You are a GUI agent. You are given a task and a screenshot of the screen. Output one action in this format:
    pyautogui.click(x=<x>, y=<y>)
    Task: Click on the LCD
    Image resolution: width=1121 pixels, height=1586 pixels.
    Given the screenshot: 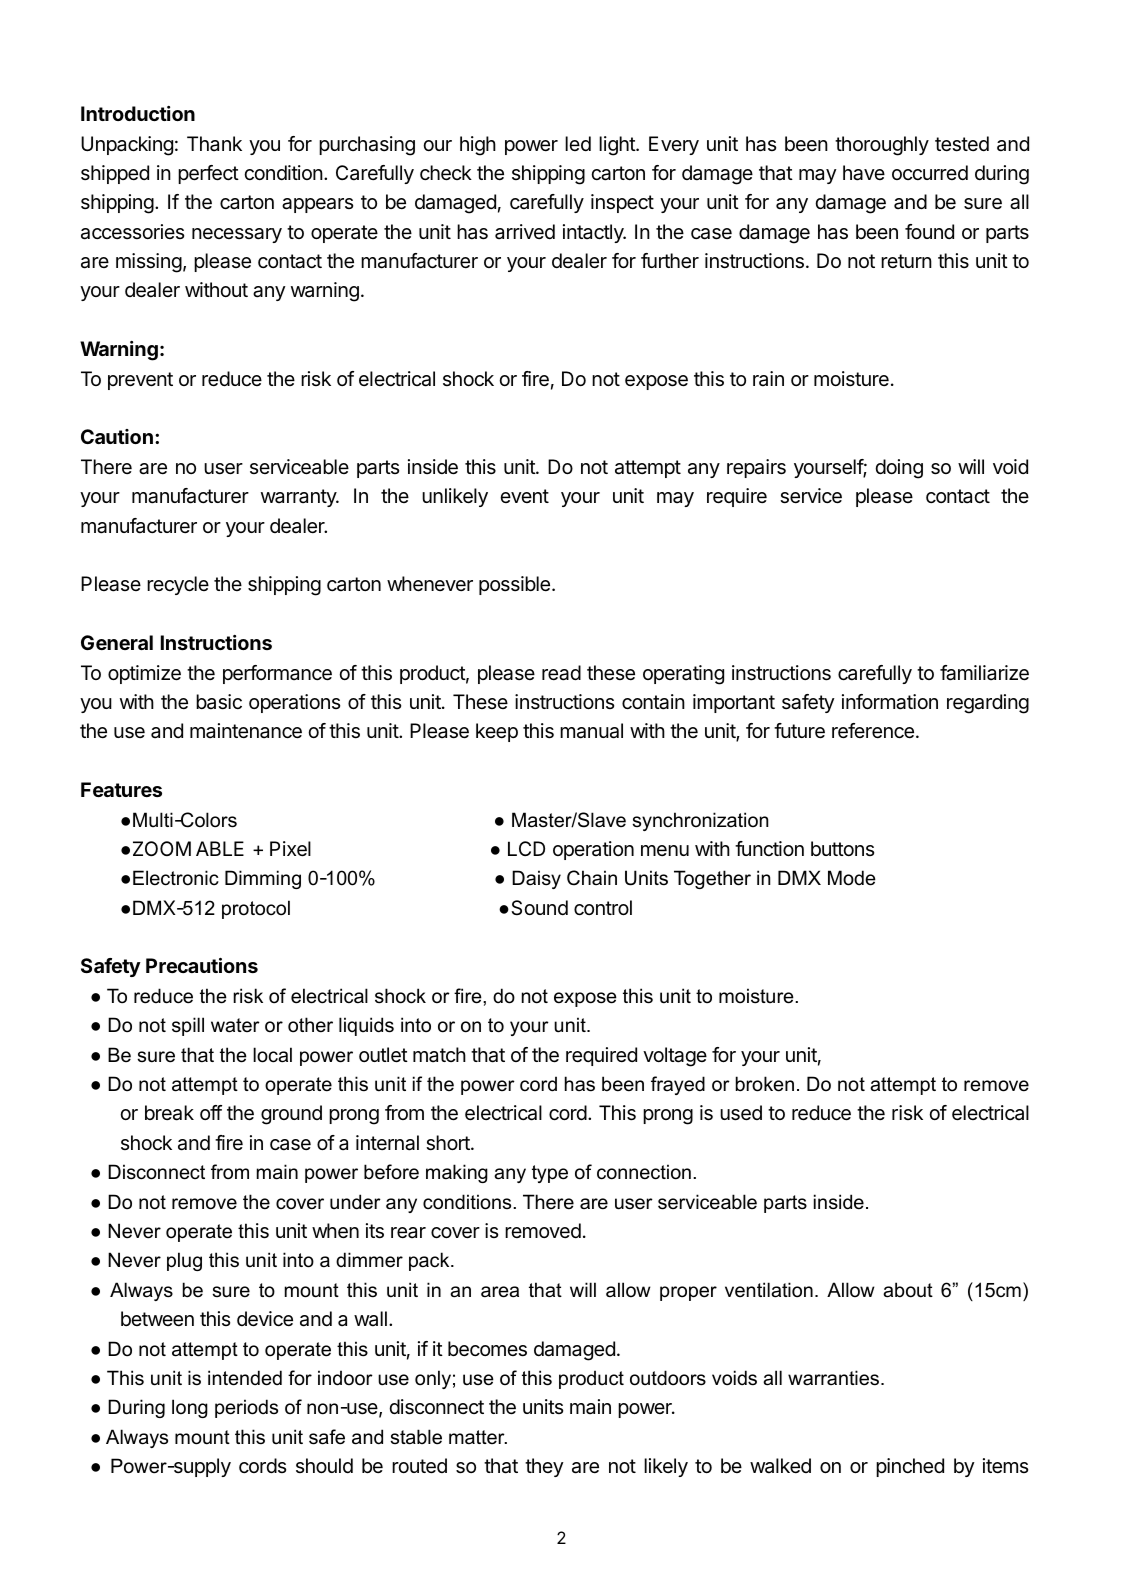 What is the action you would take?
    pyautogui.click(x=526, y=848)
